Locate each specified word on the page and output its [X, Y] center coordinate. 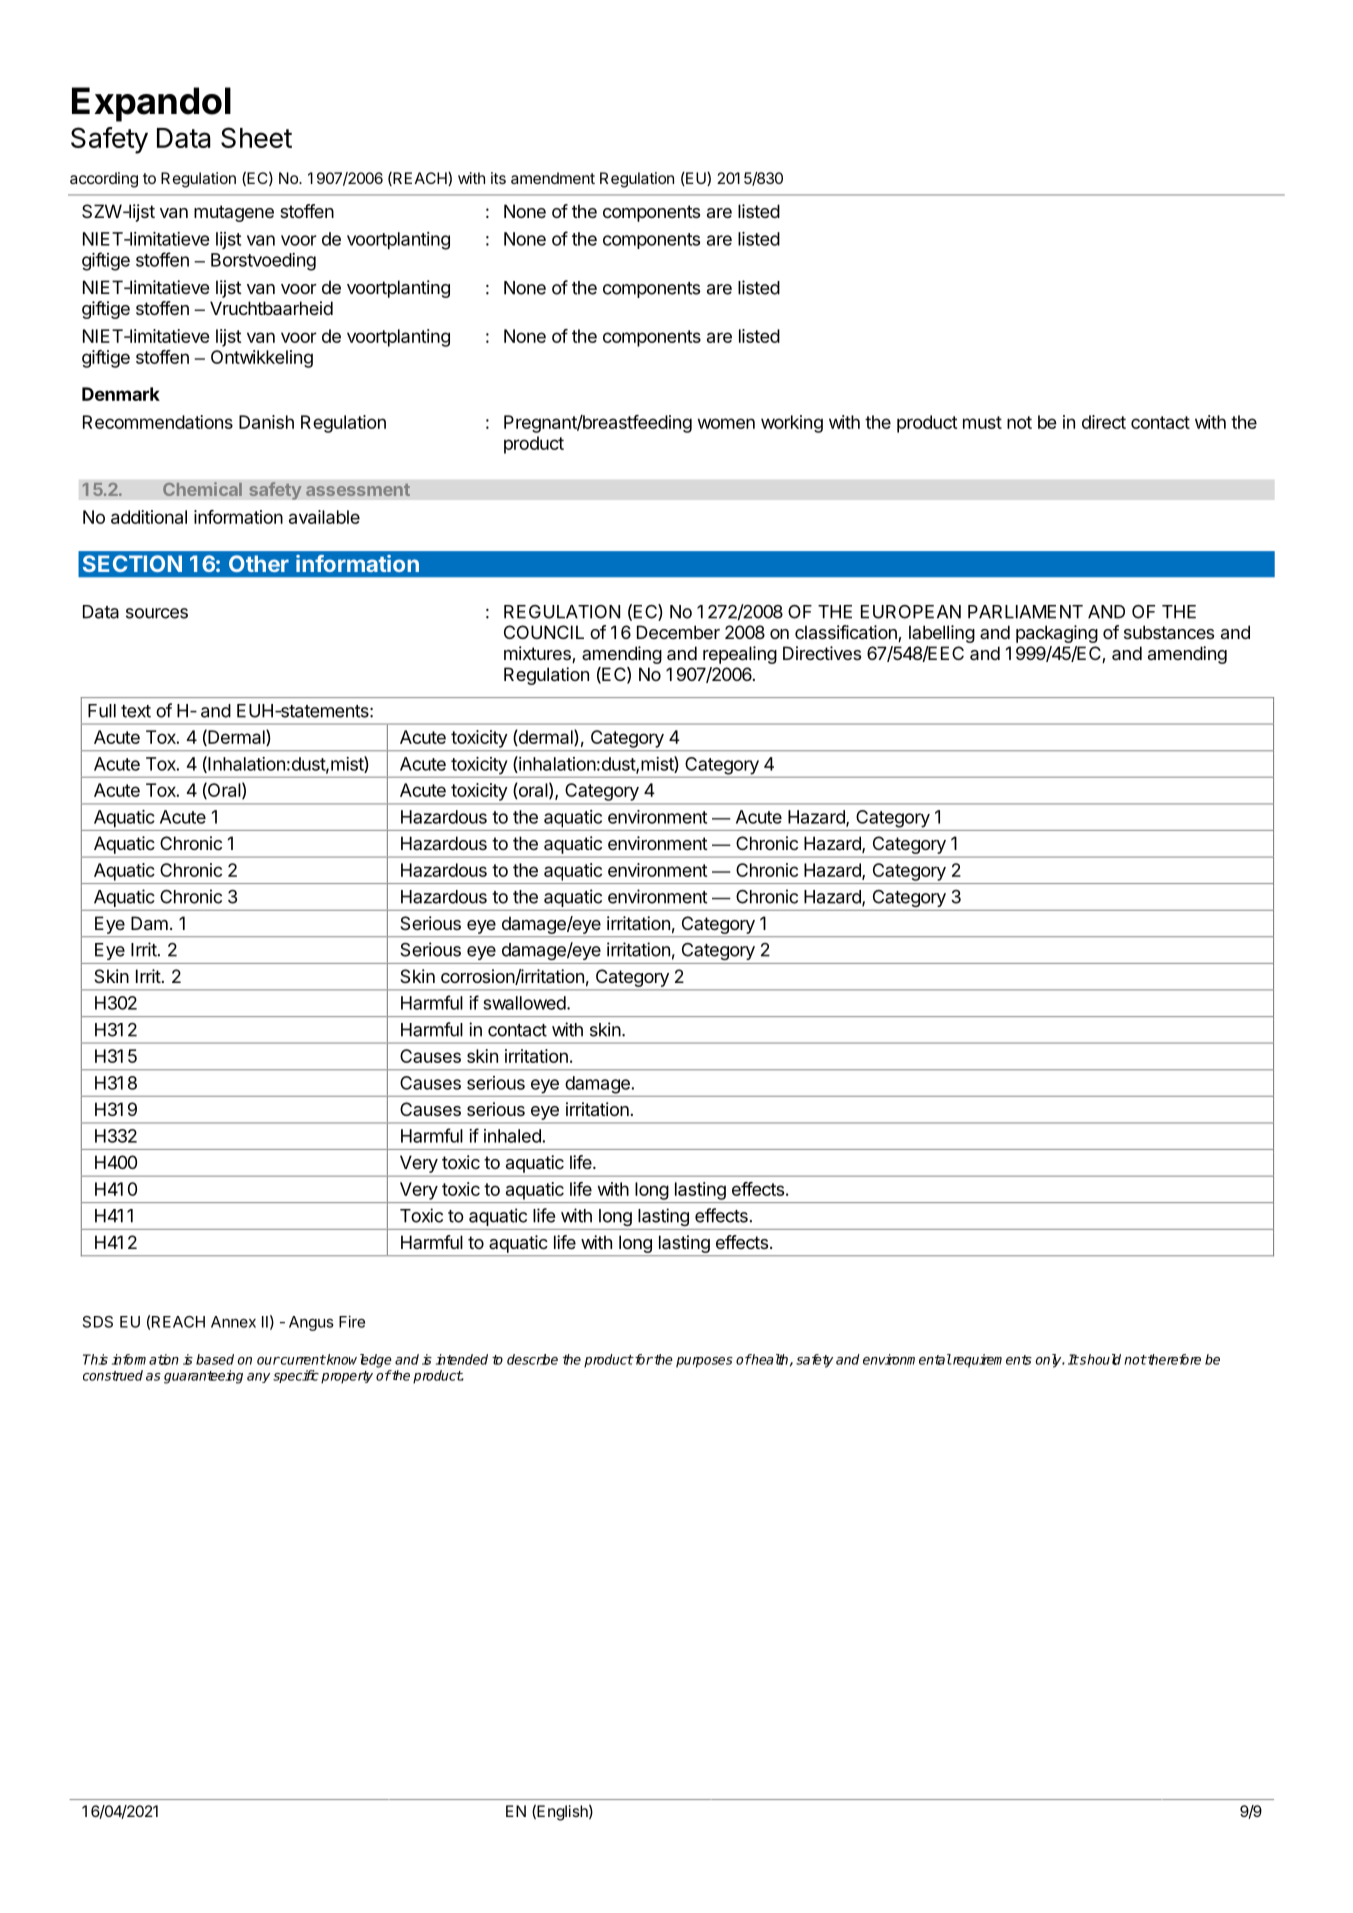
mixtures [538, 654]
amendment [553, 178]
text [136, 711]
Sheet [256, 137]
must [982, 422]
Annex [233, 1322]
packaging [1057, 634]
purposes [704, 1362]
